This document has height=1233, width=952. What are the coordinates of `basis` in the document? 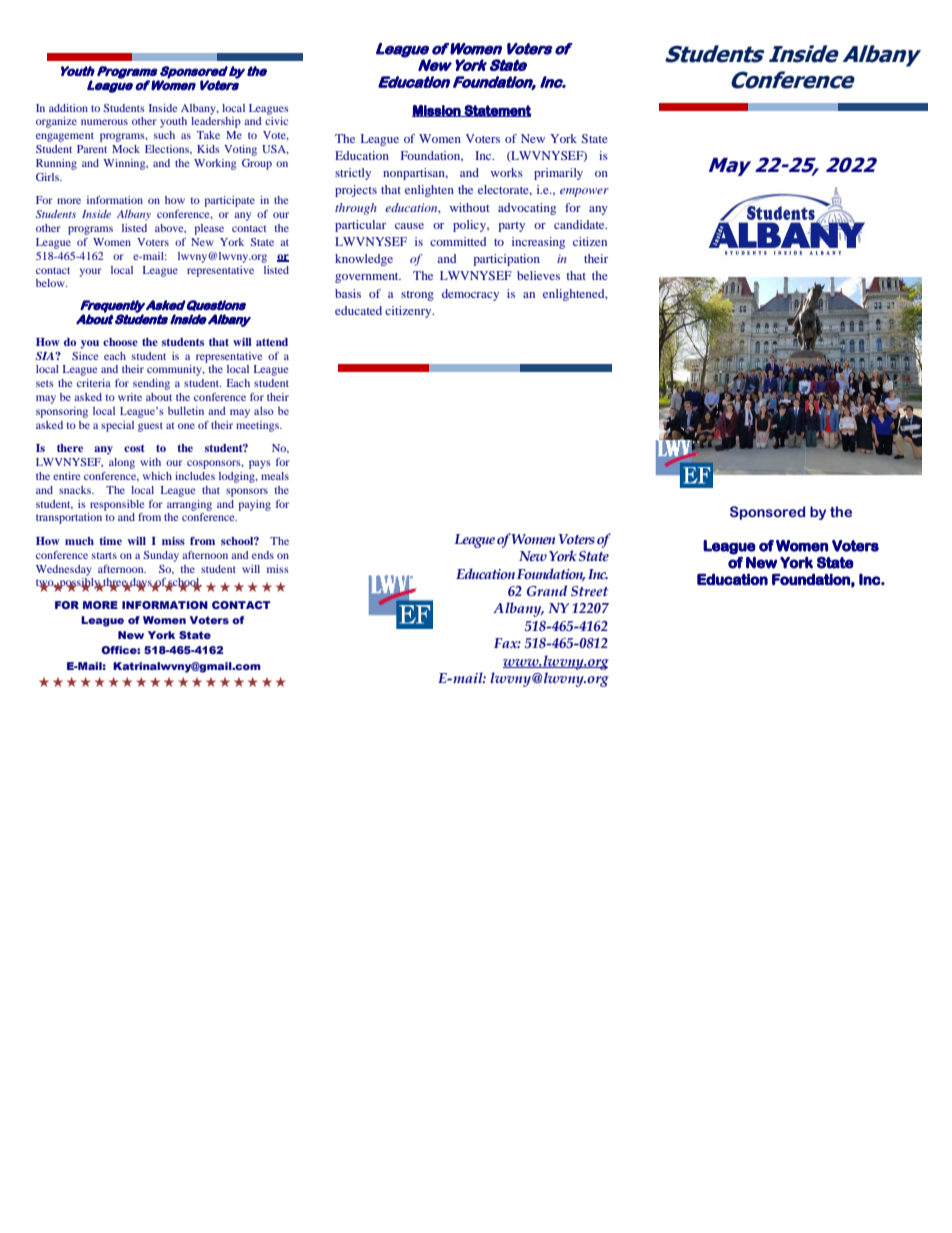 It's located at (348, 293).
